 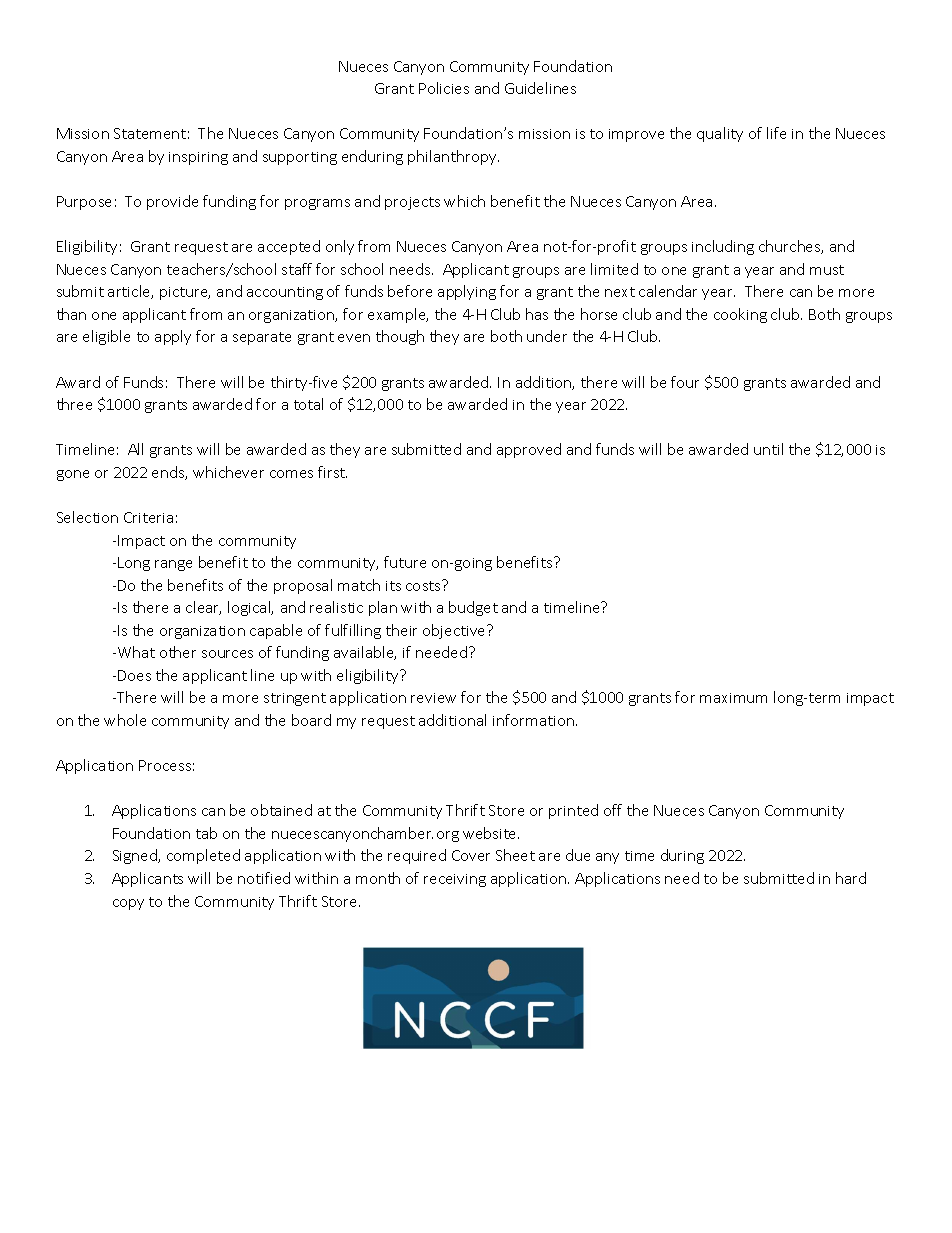 What do you see at coordinates (851, 878) in the screenshot?
I see `hard` at bounding box center [851, 878].
